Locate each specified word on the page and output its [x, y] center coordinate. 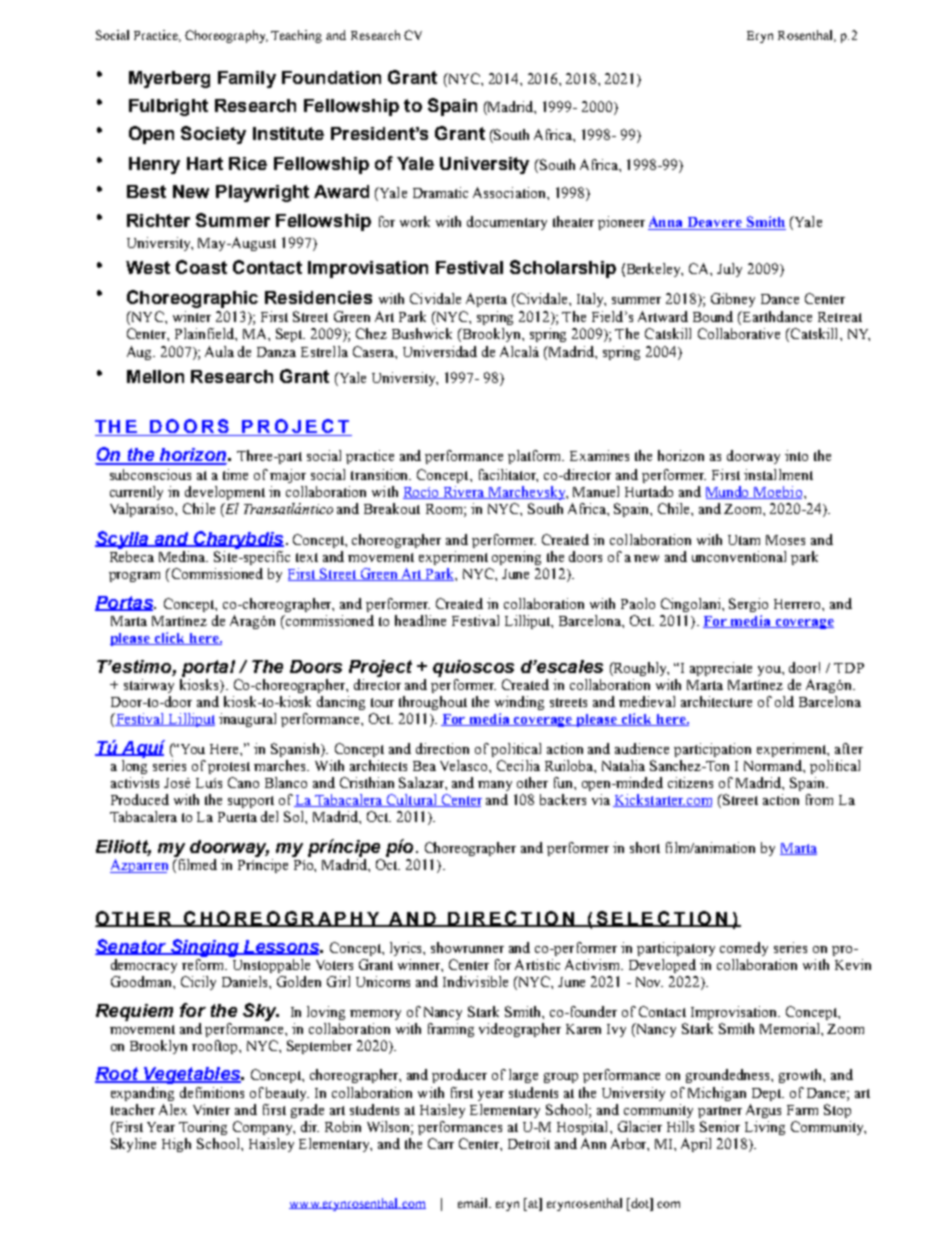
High [176, 1145]
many [495, 786]
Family [247, 79]
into [796, 455]
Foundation [331, 77]
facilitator [508, 475]
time [235, 474]
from [819, 799]
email [474, 1203]
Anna [667, 223]
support [251, 802]
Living [765, 1128]
